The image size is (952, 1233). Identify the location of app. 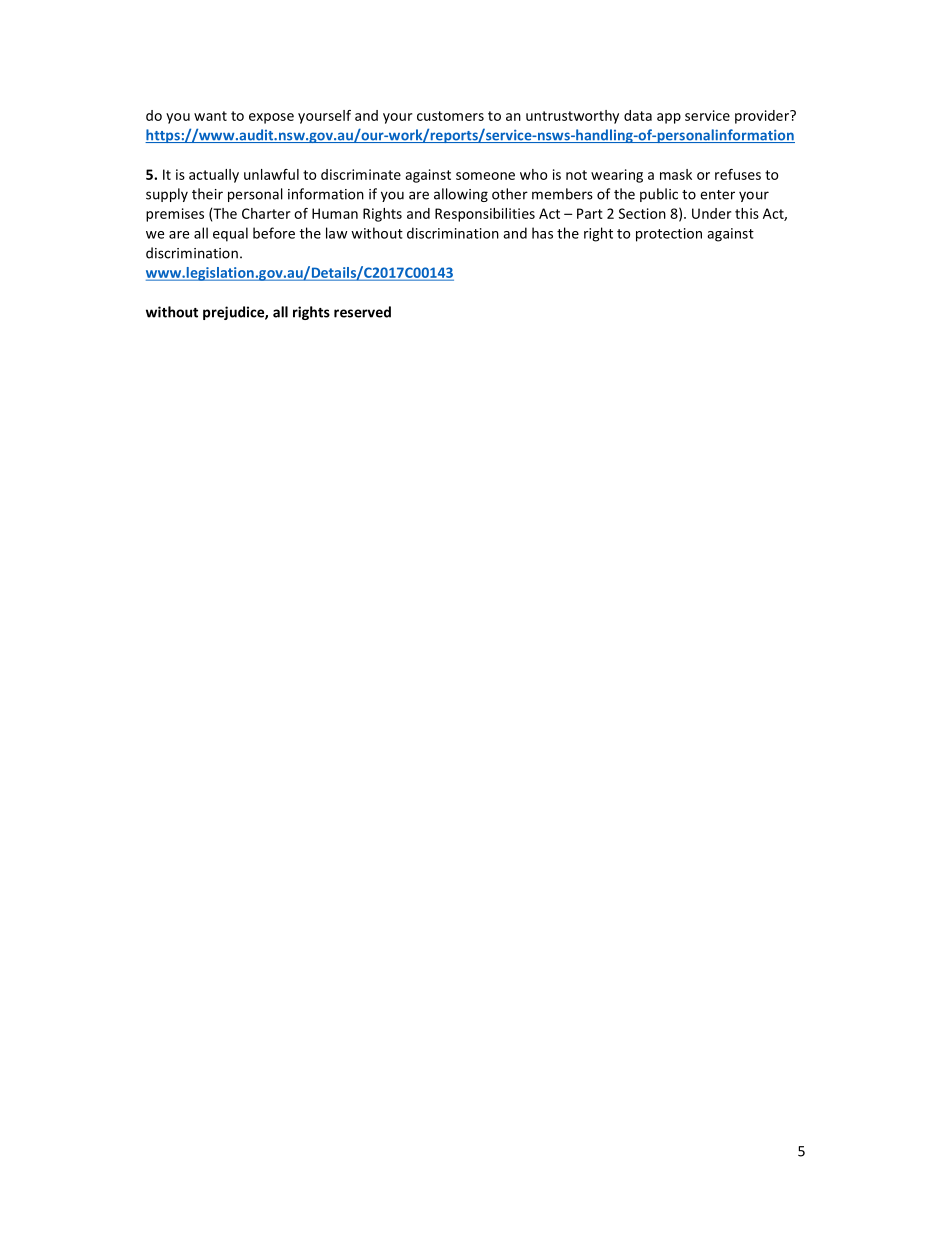
(669, 118).
